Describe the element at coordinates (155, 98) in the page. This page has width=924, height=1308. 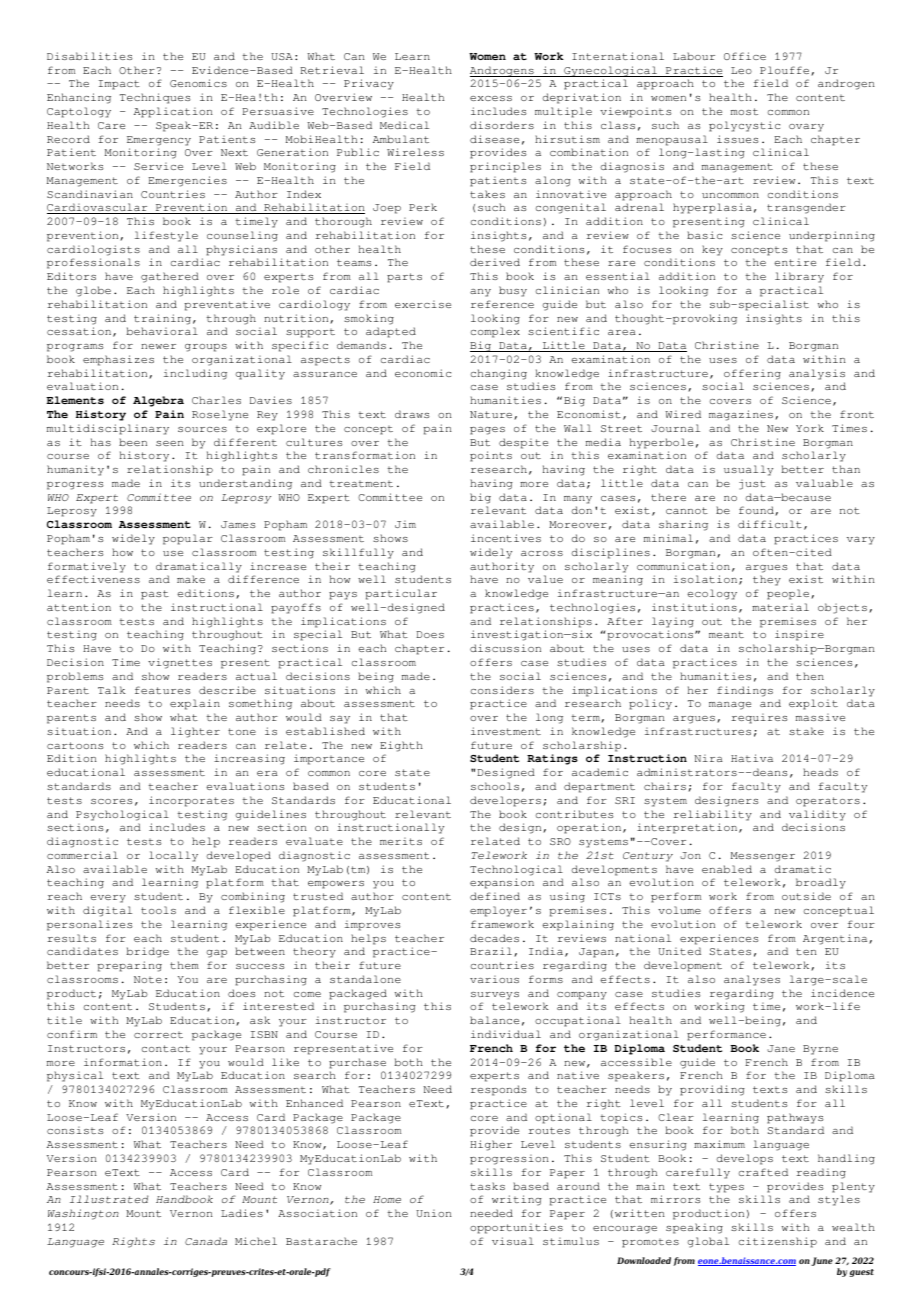
I see `Techniques` at that location.
